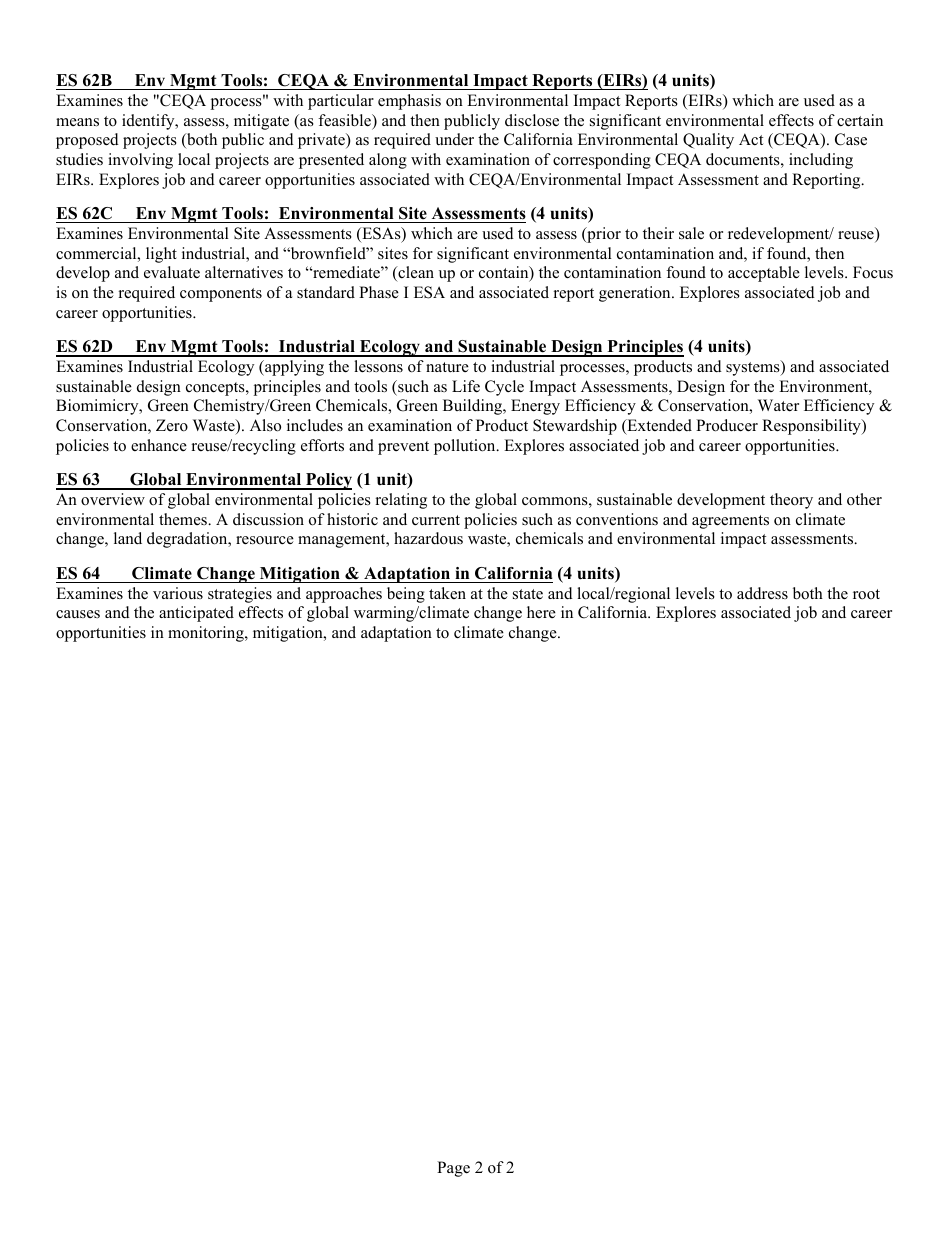  I want to click on Water, so click(778, 405).
